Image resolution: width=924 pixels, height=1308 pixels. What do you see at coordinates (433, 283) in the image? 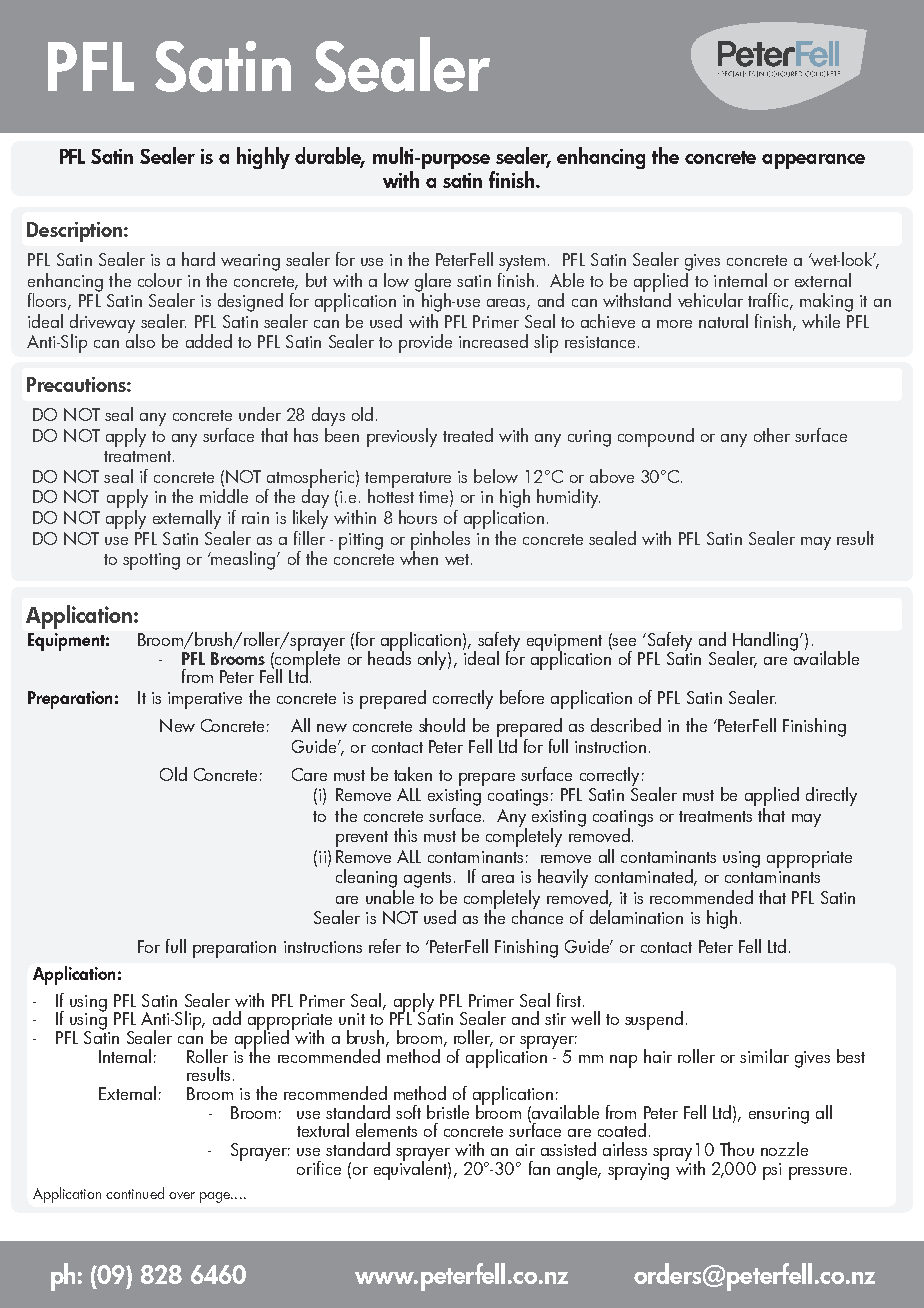
I see `glare` at bounding box center [433, 283].
